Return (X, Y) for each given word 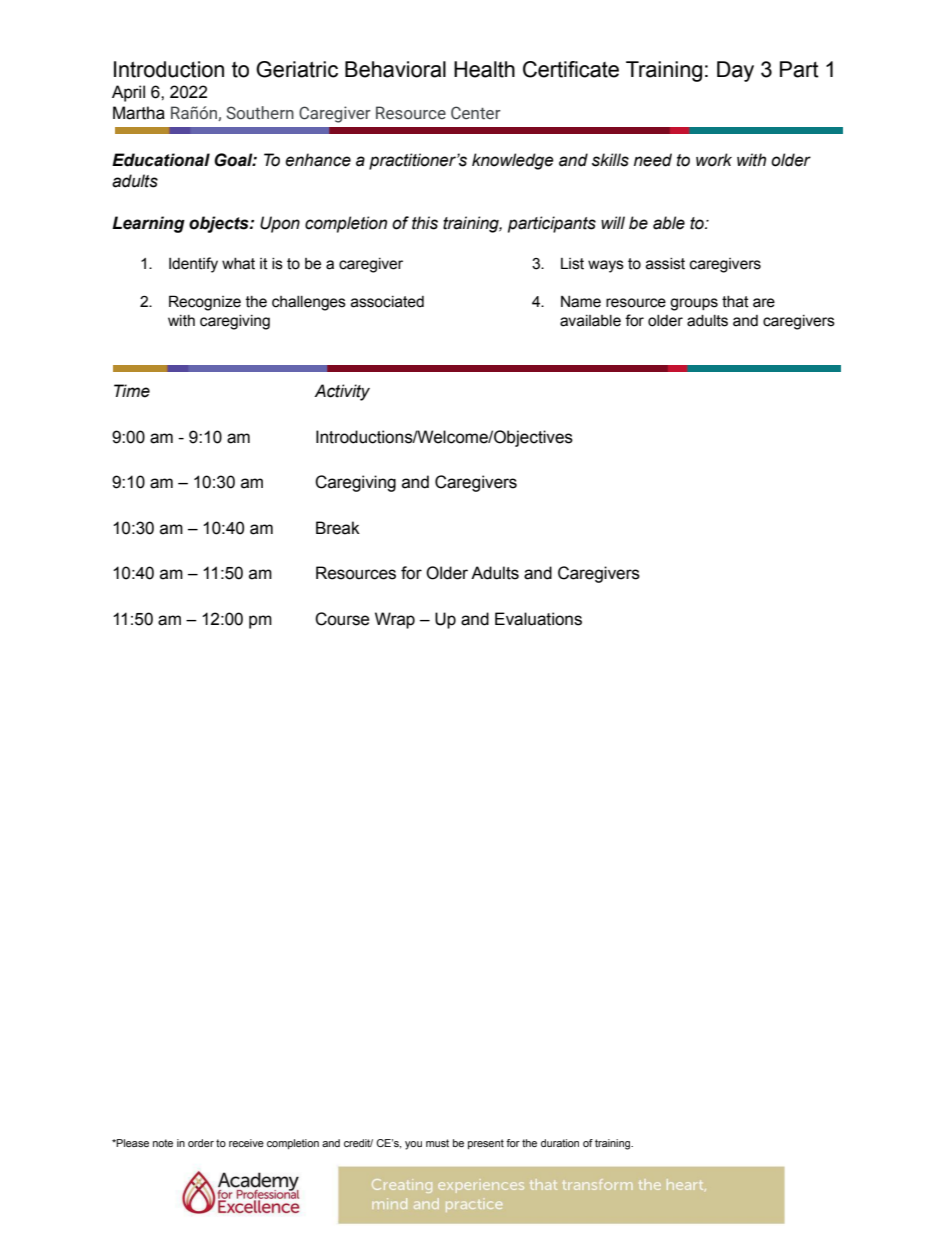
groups (694, 304)
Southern (260, 113)
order (201, 1143)
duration (560, 1143)
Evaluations (538, 619)
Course (342, 619)
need (653, 160)
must (437, 1143)
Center (476, 113)
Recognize (205, 303)
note (163, 1143)
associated (387, 302)
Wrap (395, 620)
